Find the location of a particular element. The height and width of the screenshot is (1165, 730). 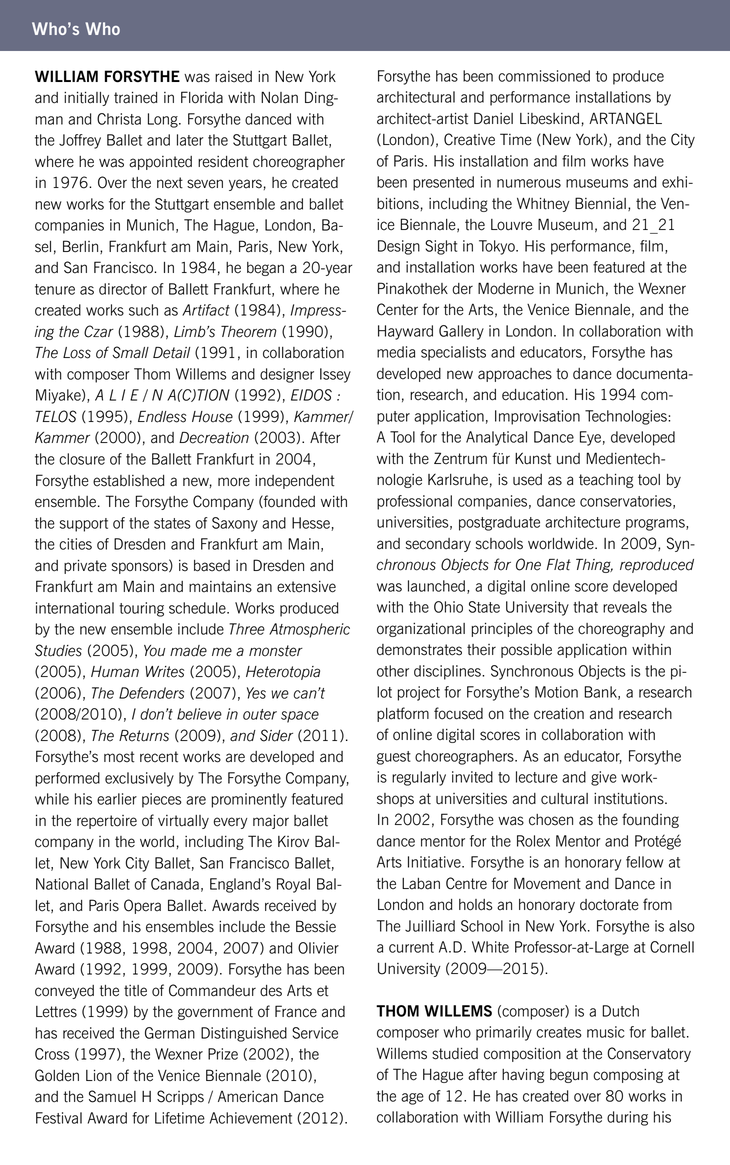

trained is located at coordinates (136, 98).
